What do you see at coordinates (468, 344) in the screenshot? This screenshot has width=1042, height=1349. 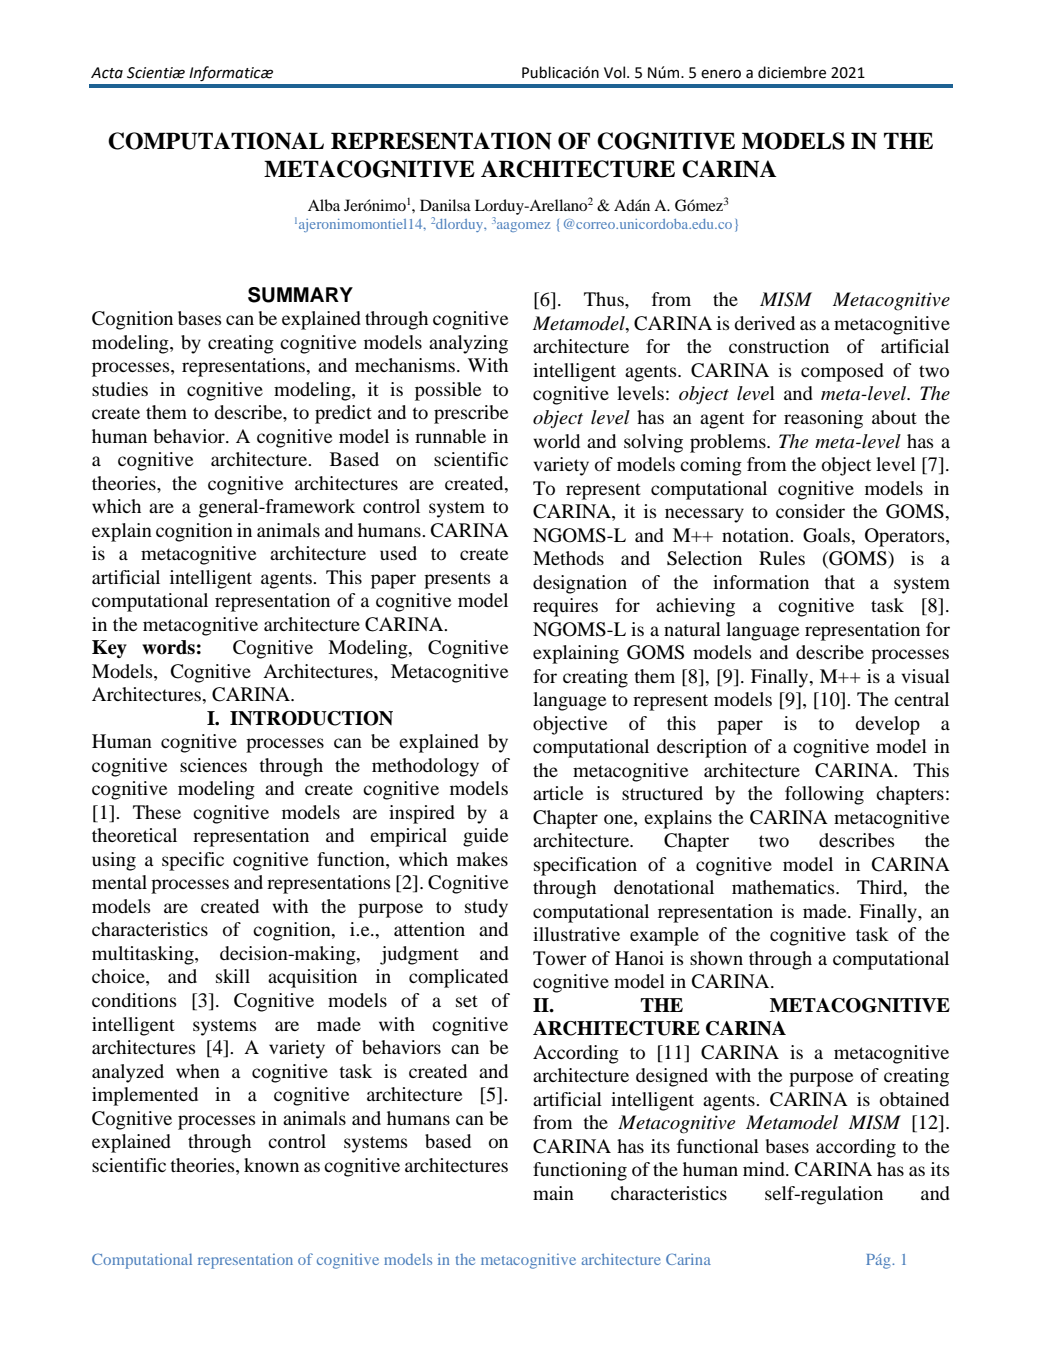 I see `analyzing` at bounding box center [468, 344].
